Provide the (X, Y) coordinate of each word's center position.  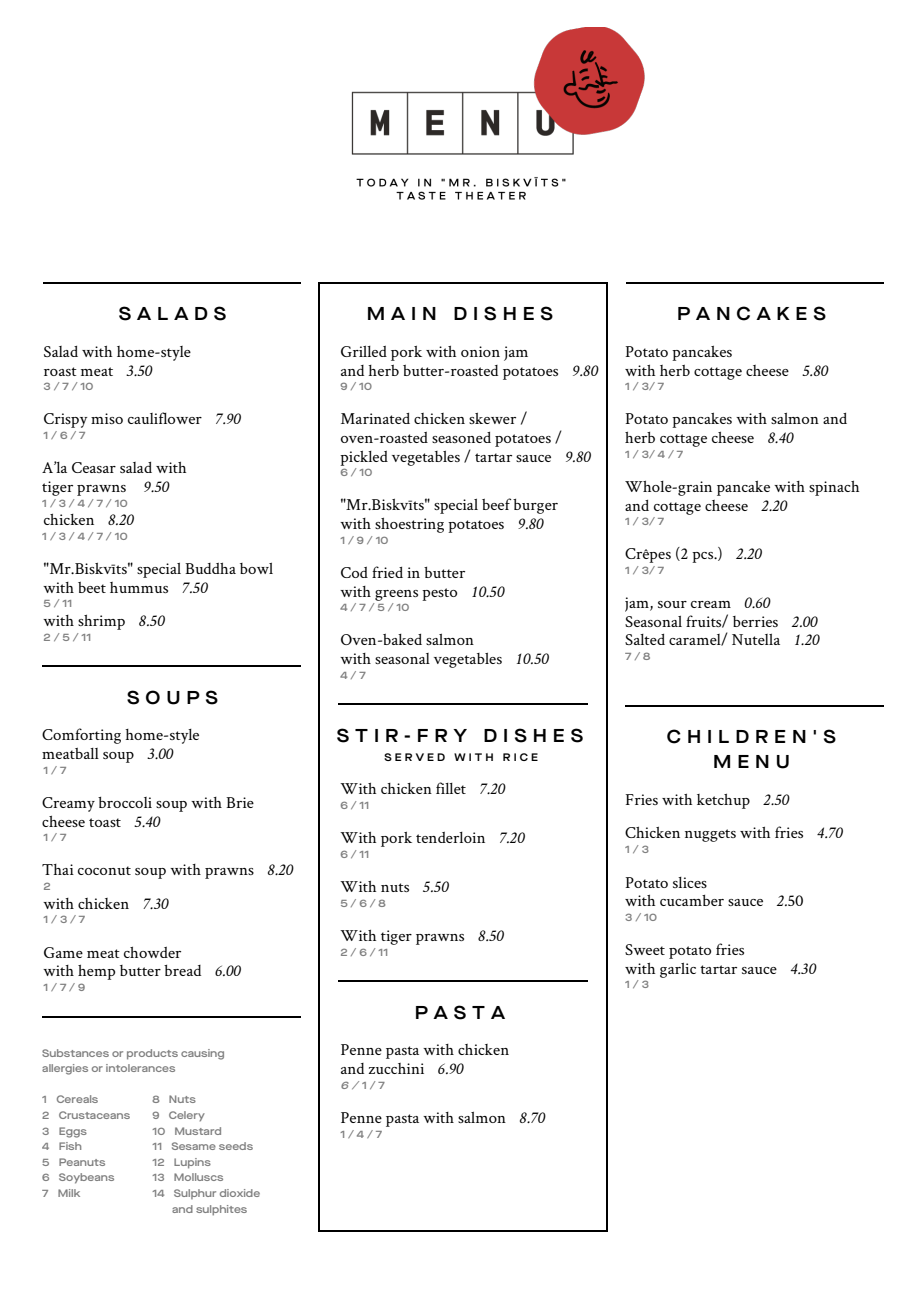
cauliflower (165, 418)
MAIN (402, 313)
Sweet (645, 949)
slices (690, 882)
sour (672, 604)
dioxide (240, 1193)
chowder (152, 952)
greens (396, 595)
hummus (139, 587)
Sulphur (195, 1194)
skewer (492, 418)
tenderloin (450, 837)
